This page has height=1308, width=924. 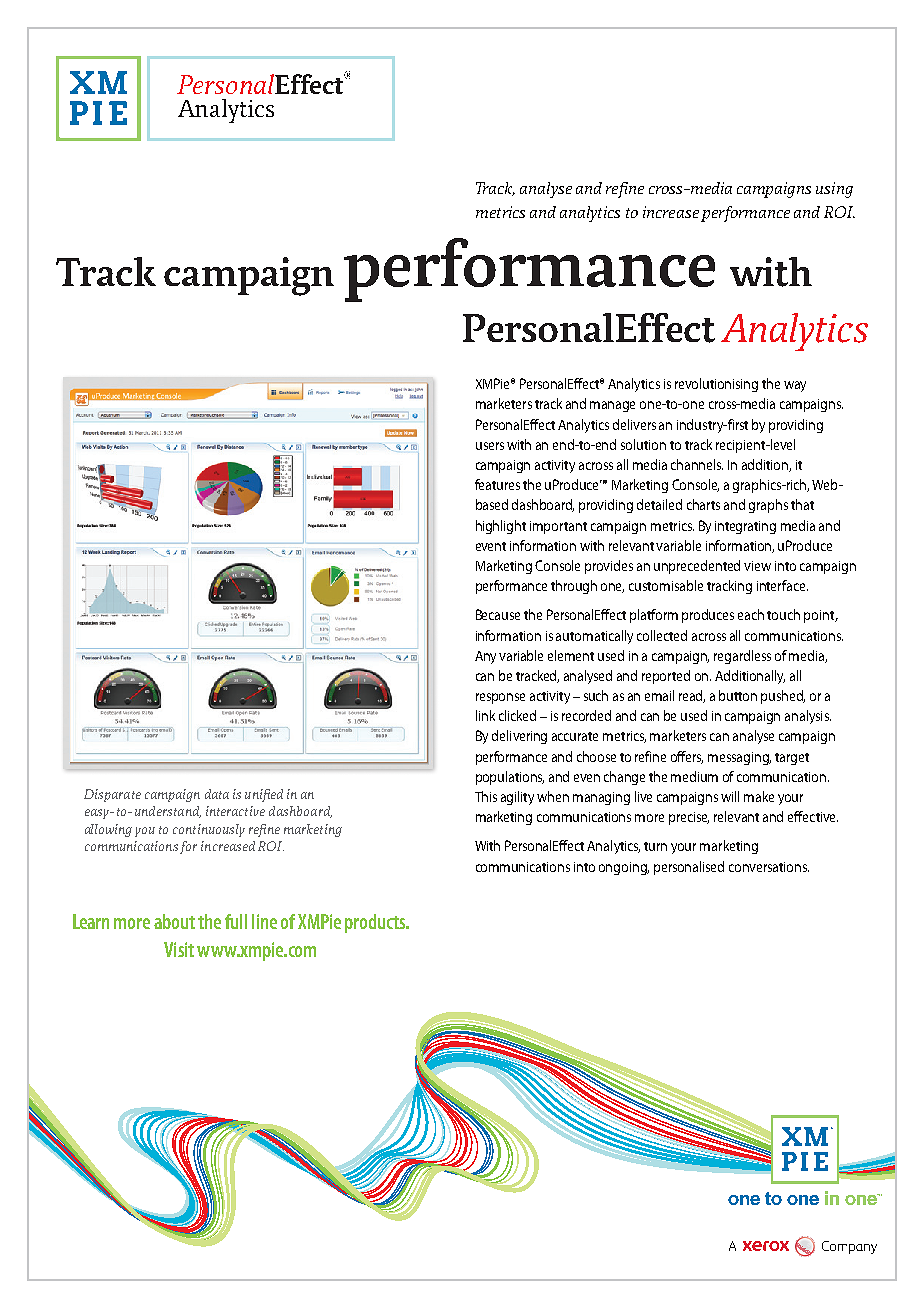 What do you see at coordinates (501, 527) in the page?
I see `highlight` at bounding box center [501, 527].
